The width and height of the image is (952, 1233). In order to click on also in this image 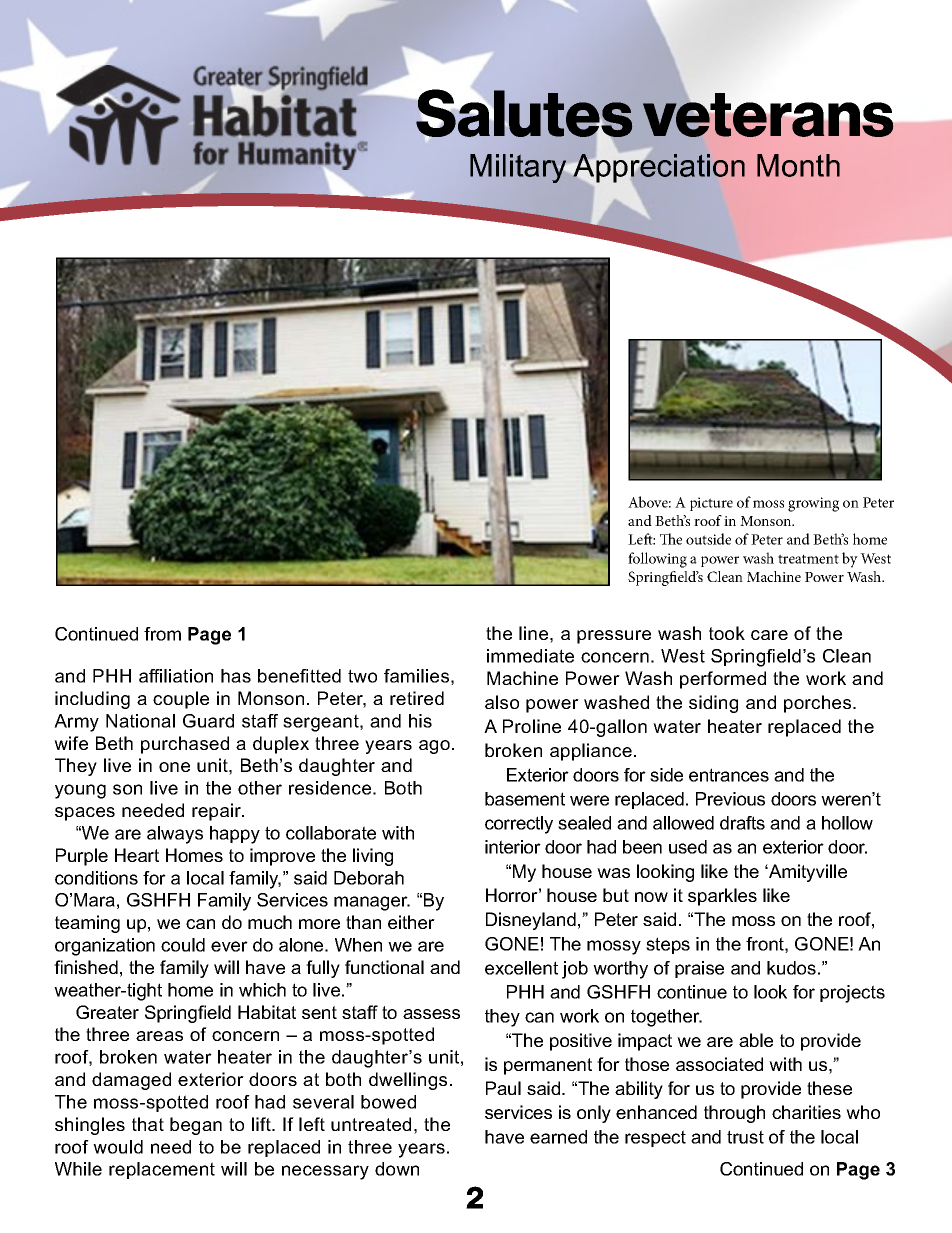, I will do `click(502, 702)`.
